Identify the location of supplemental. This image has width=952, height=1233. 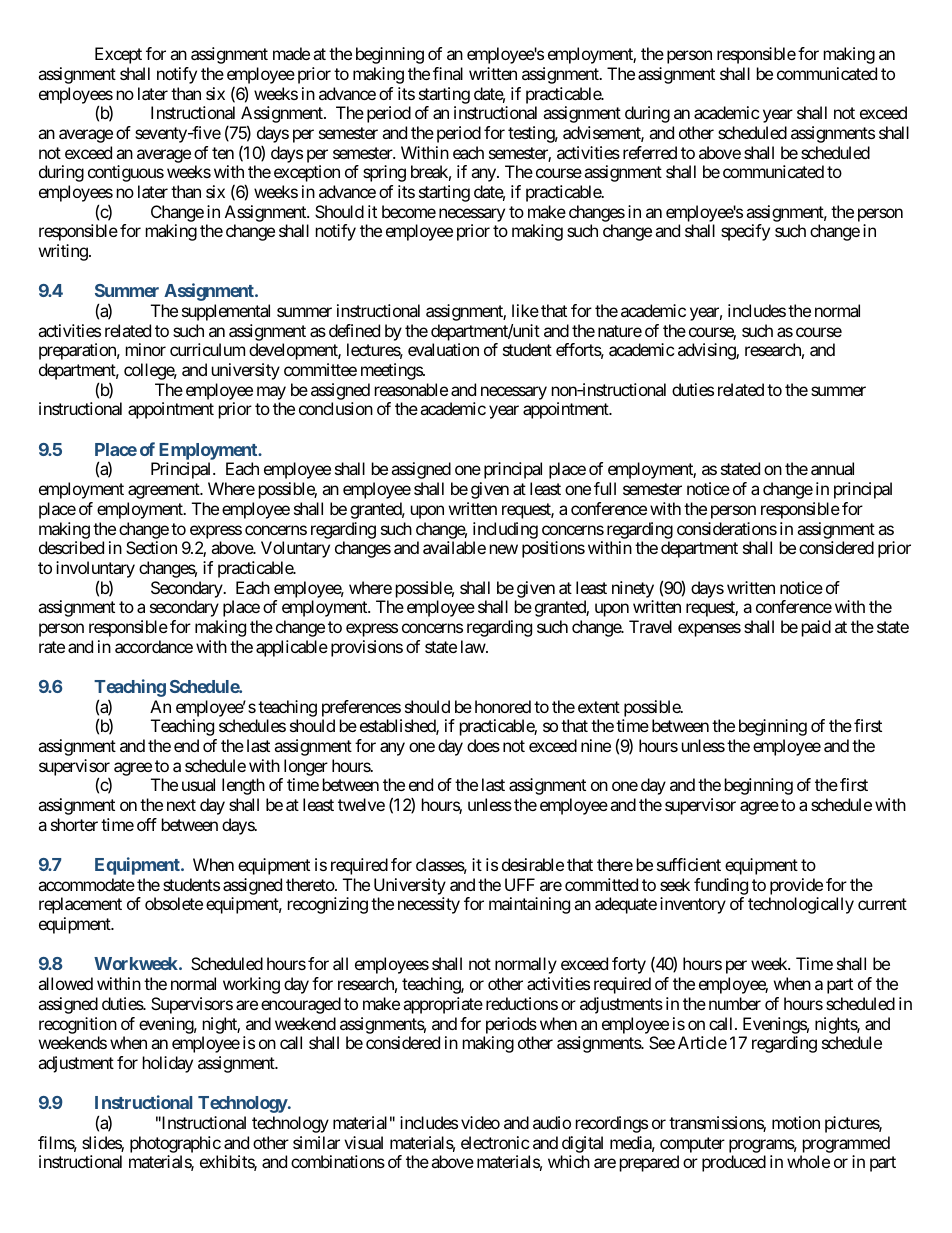
(226, 312).
